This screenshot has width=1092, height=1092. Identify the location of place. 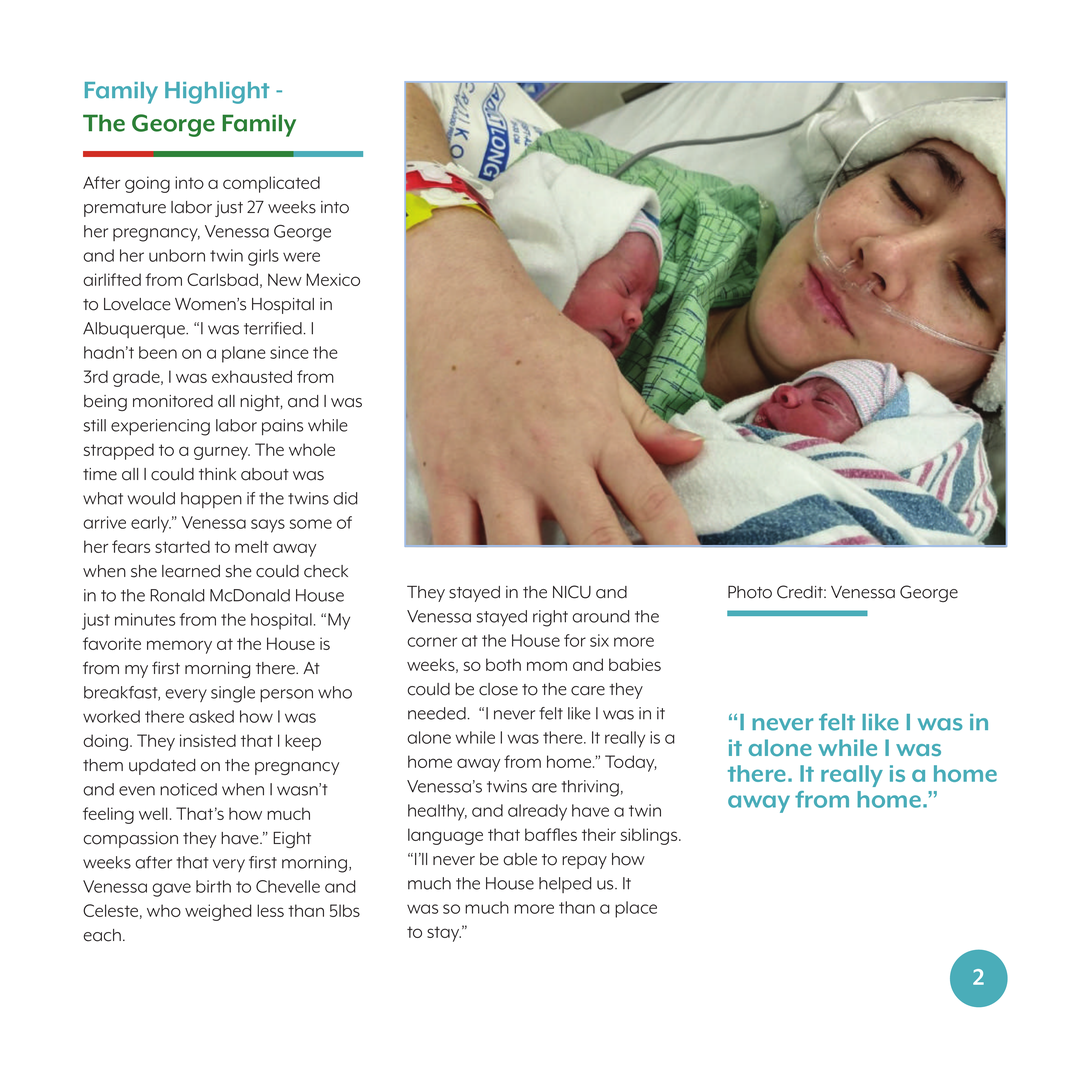
(636, 909).
